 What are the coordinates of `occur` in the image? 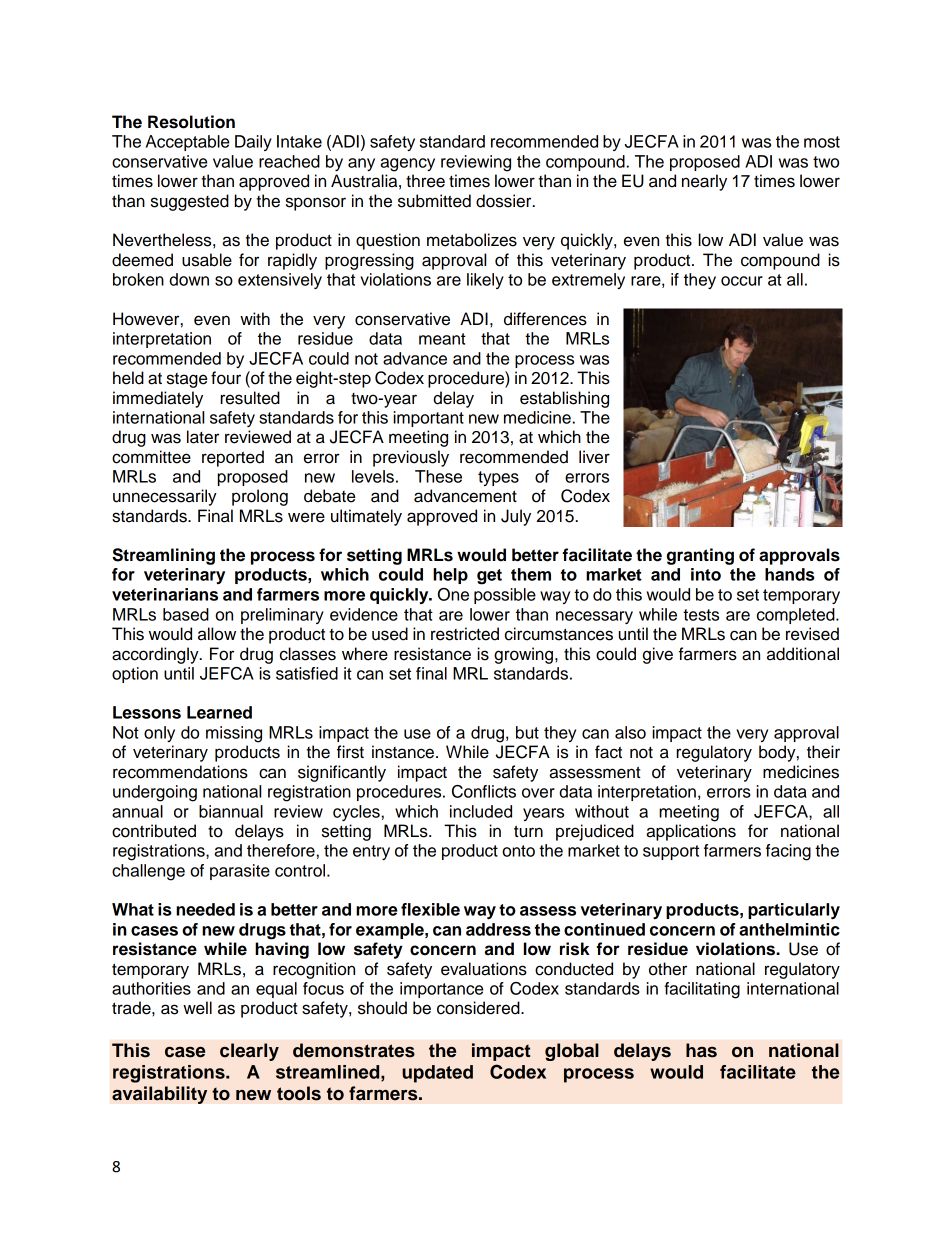 It's located at (742, 281).
